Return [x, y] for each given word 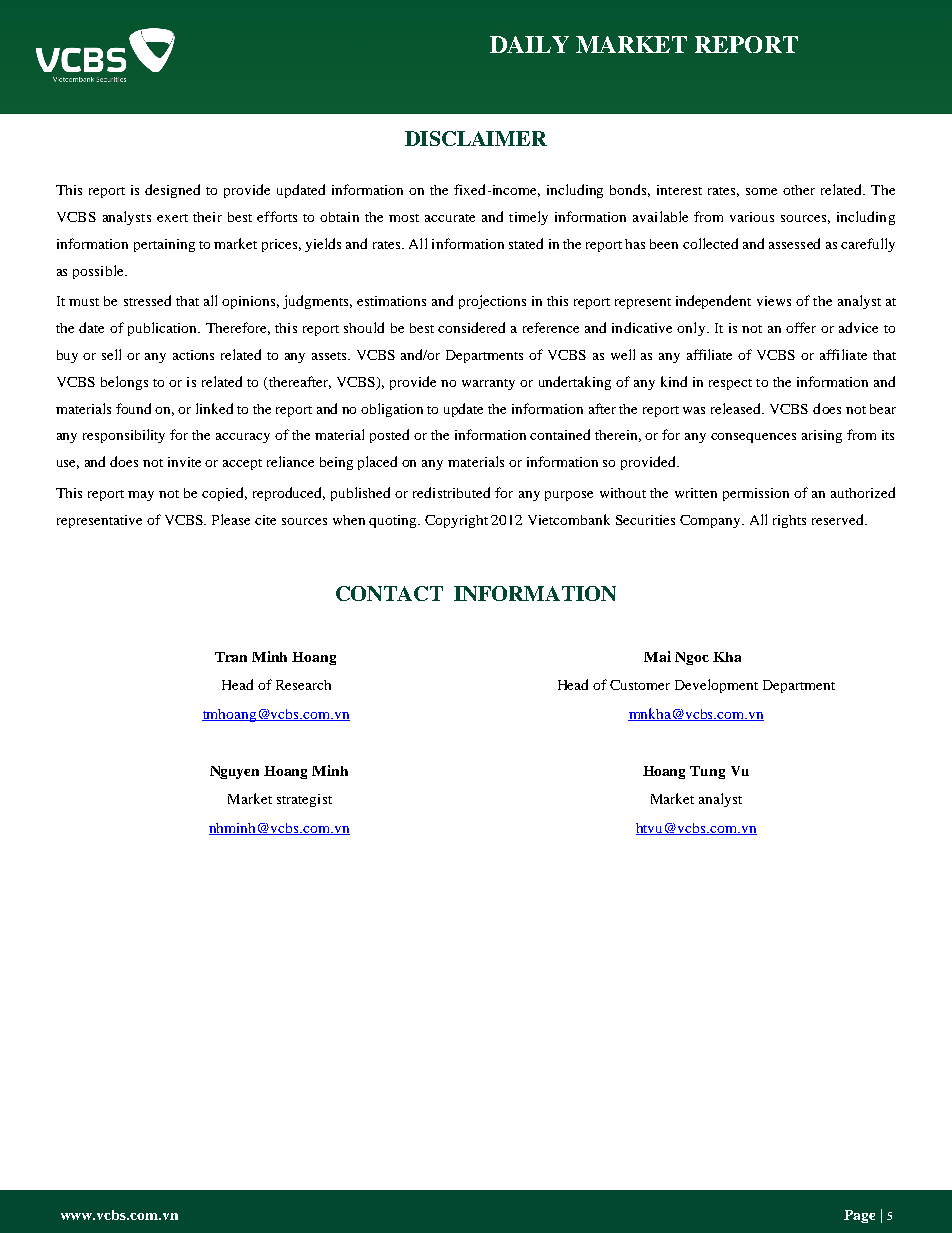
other [799, 190]
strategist [304, 800]
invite [184, 462]
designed [172, 191]
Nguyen [234, 772]
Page [859, 1216]
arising [822, 436]
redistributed [451, 492]
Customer [640, 685]
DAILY [529, 44]
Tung [707, 772]
